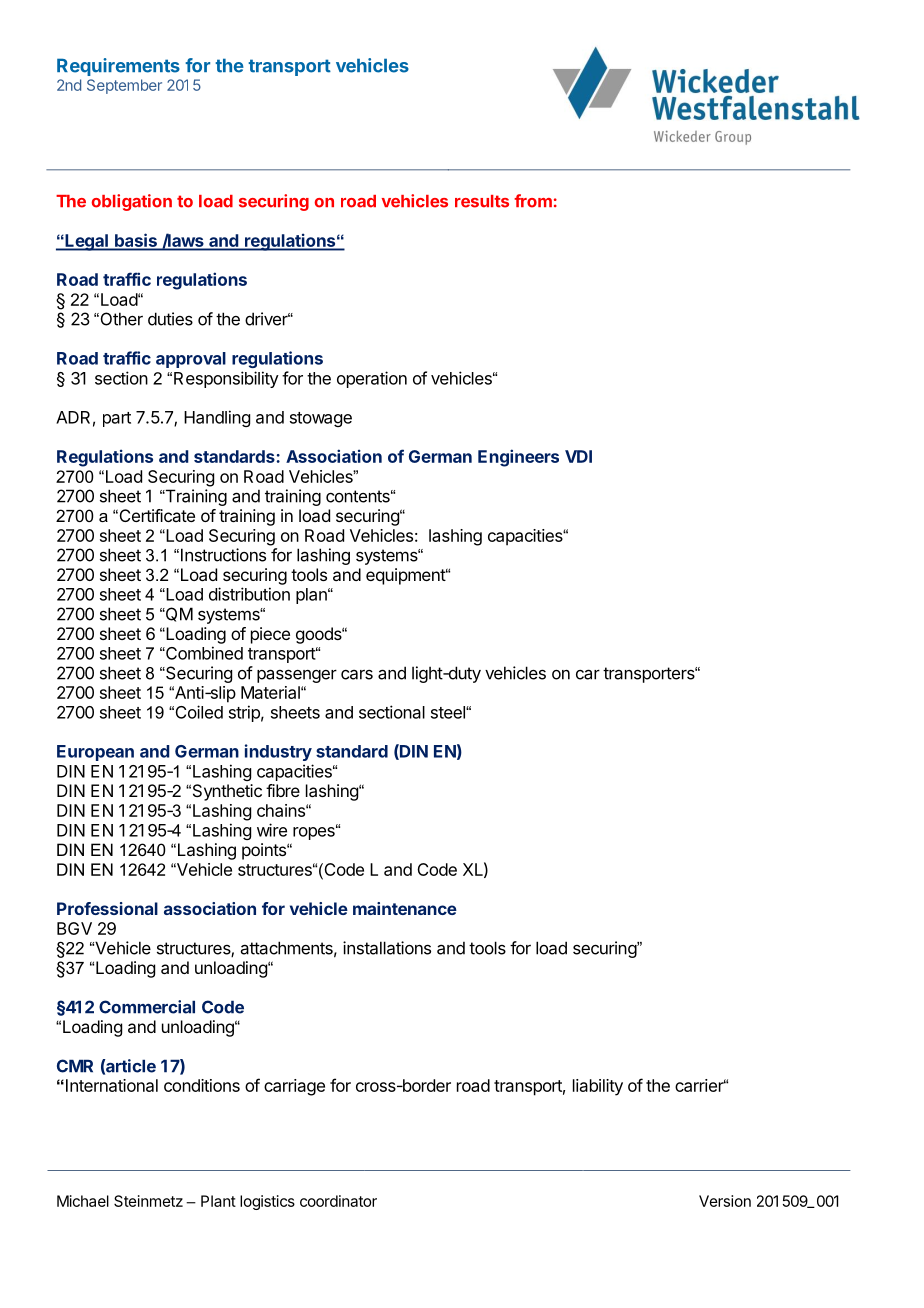 The height and width of the document is (1308, 924). Describe the element at coordinates (249, 594) in the document. I see `distribution` at that location.
